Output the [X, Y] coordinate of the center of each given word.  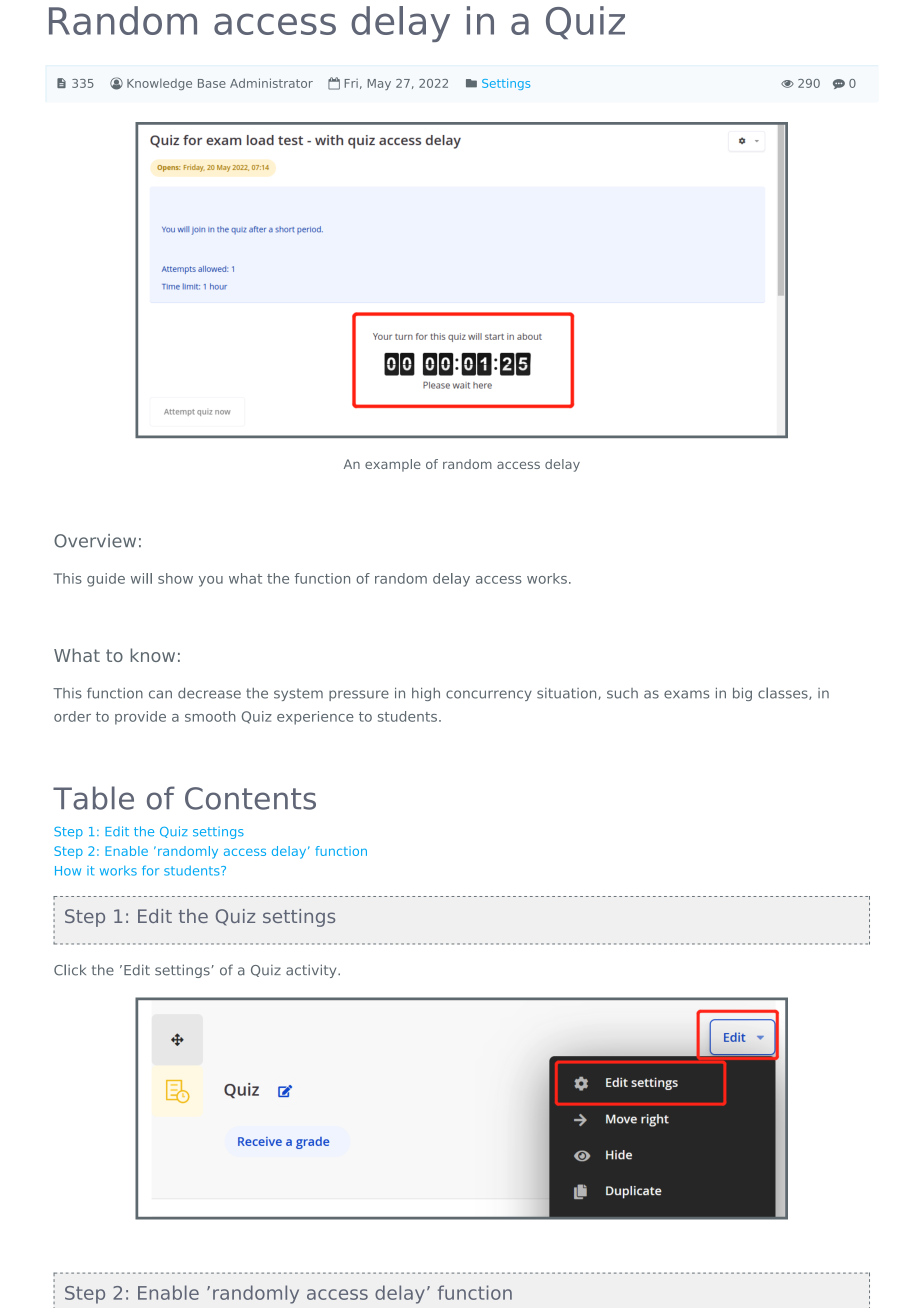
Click [70, 970]
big [742, 694]
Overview [95, 541]
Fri [351, 83]
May [379, 84]
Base [212, 83]
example [393, 465]
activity [312, 971]
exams [686, 694]
